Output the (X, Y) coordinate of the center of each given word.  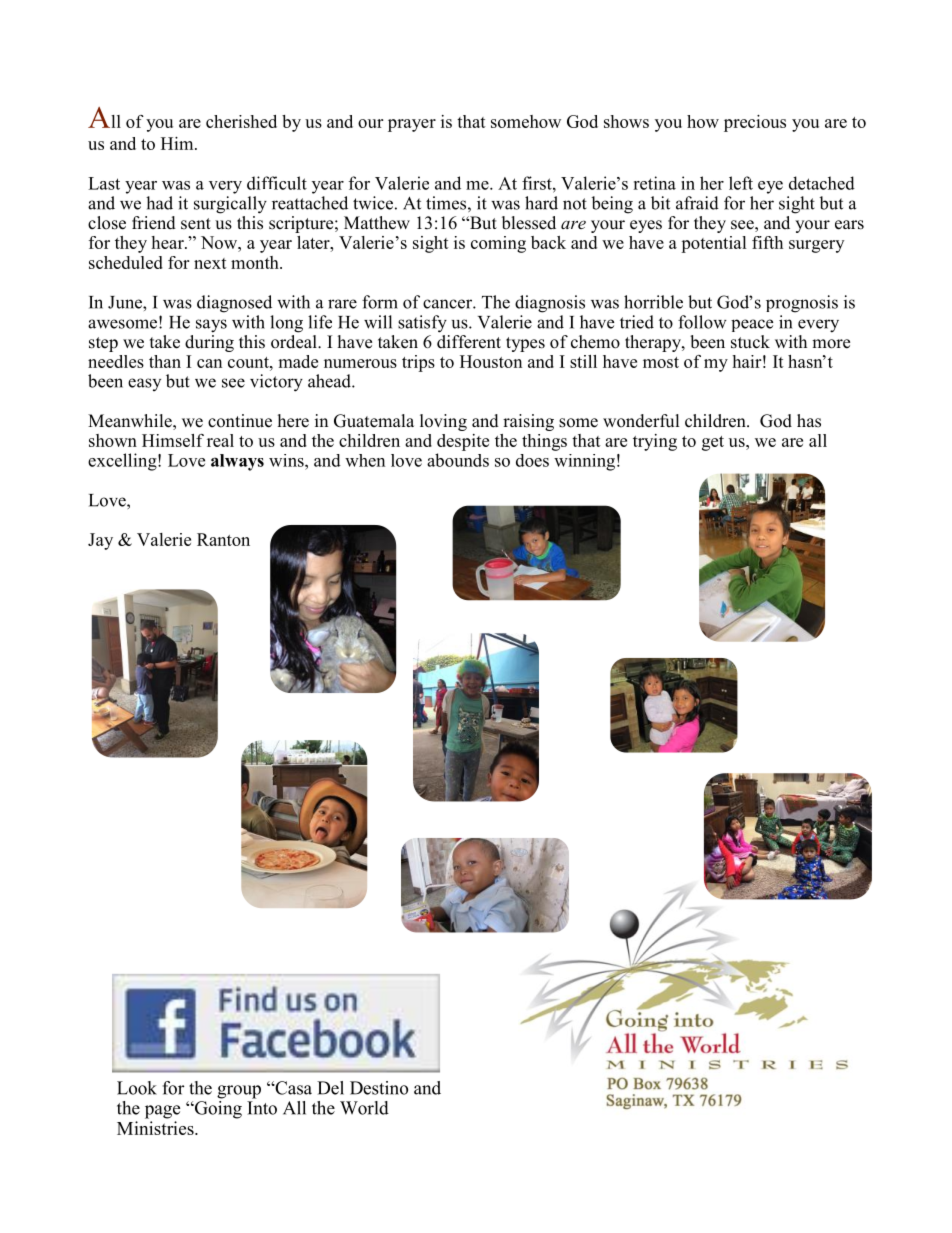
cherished (241, 121)
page (162, 1112)
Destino (379, 1088)
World (364, 1108)
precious (755, 123)
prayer (412, 125)
